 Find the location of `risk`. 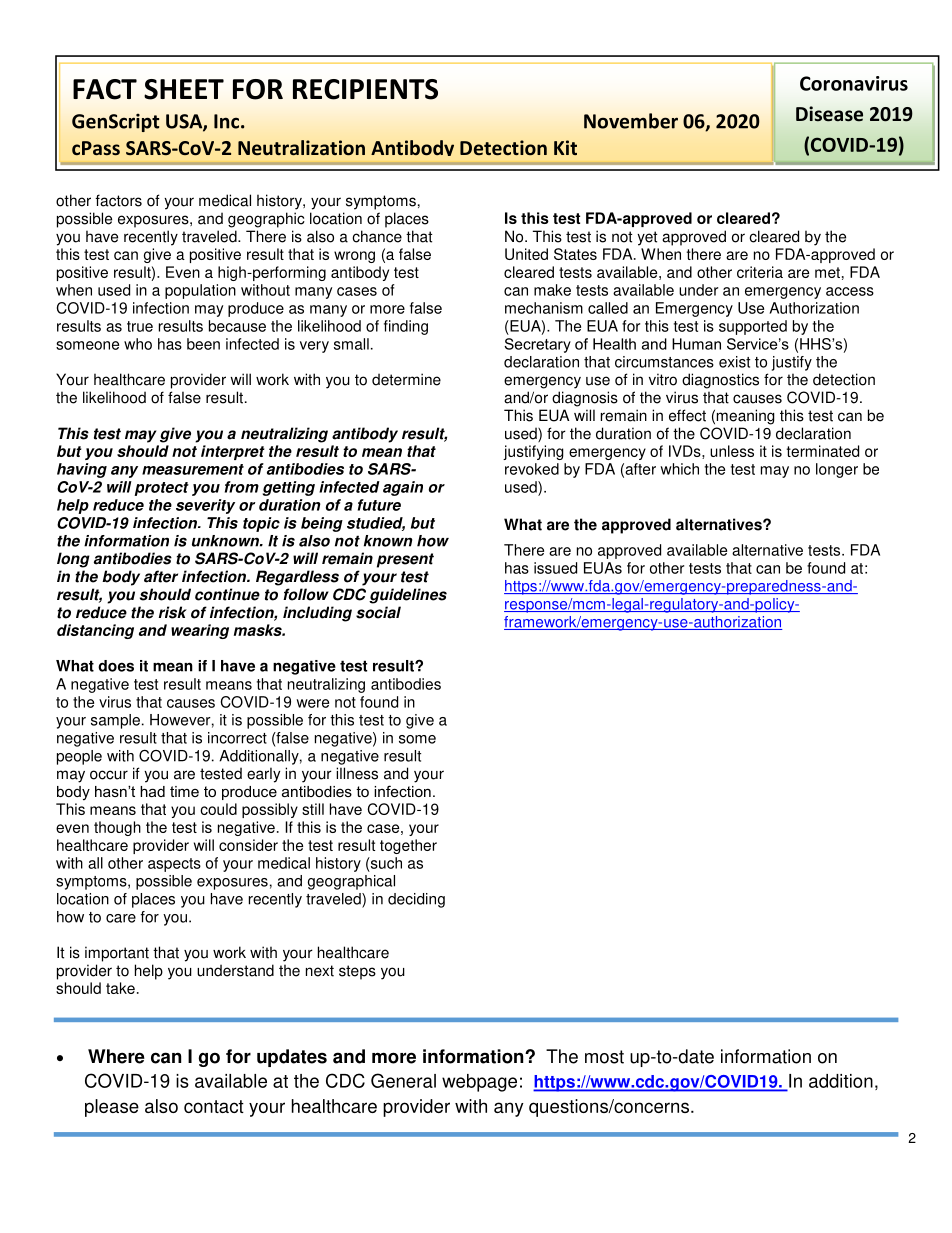

risk is located at coordinates (173, 612).
